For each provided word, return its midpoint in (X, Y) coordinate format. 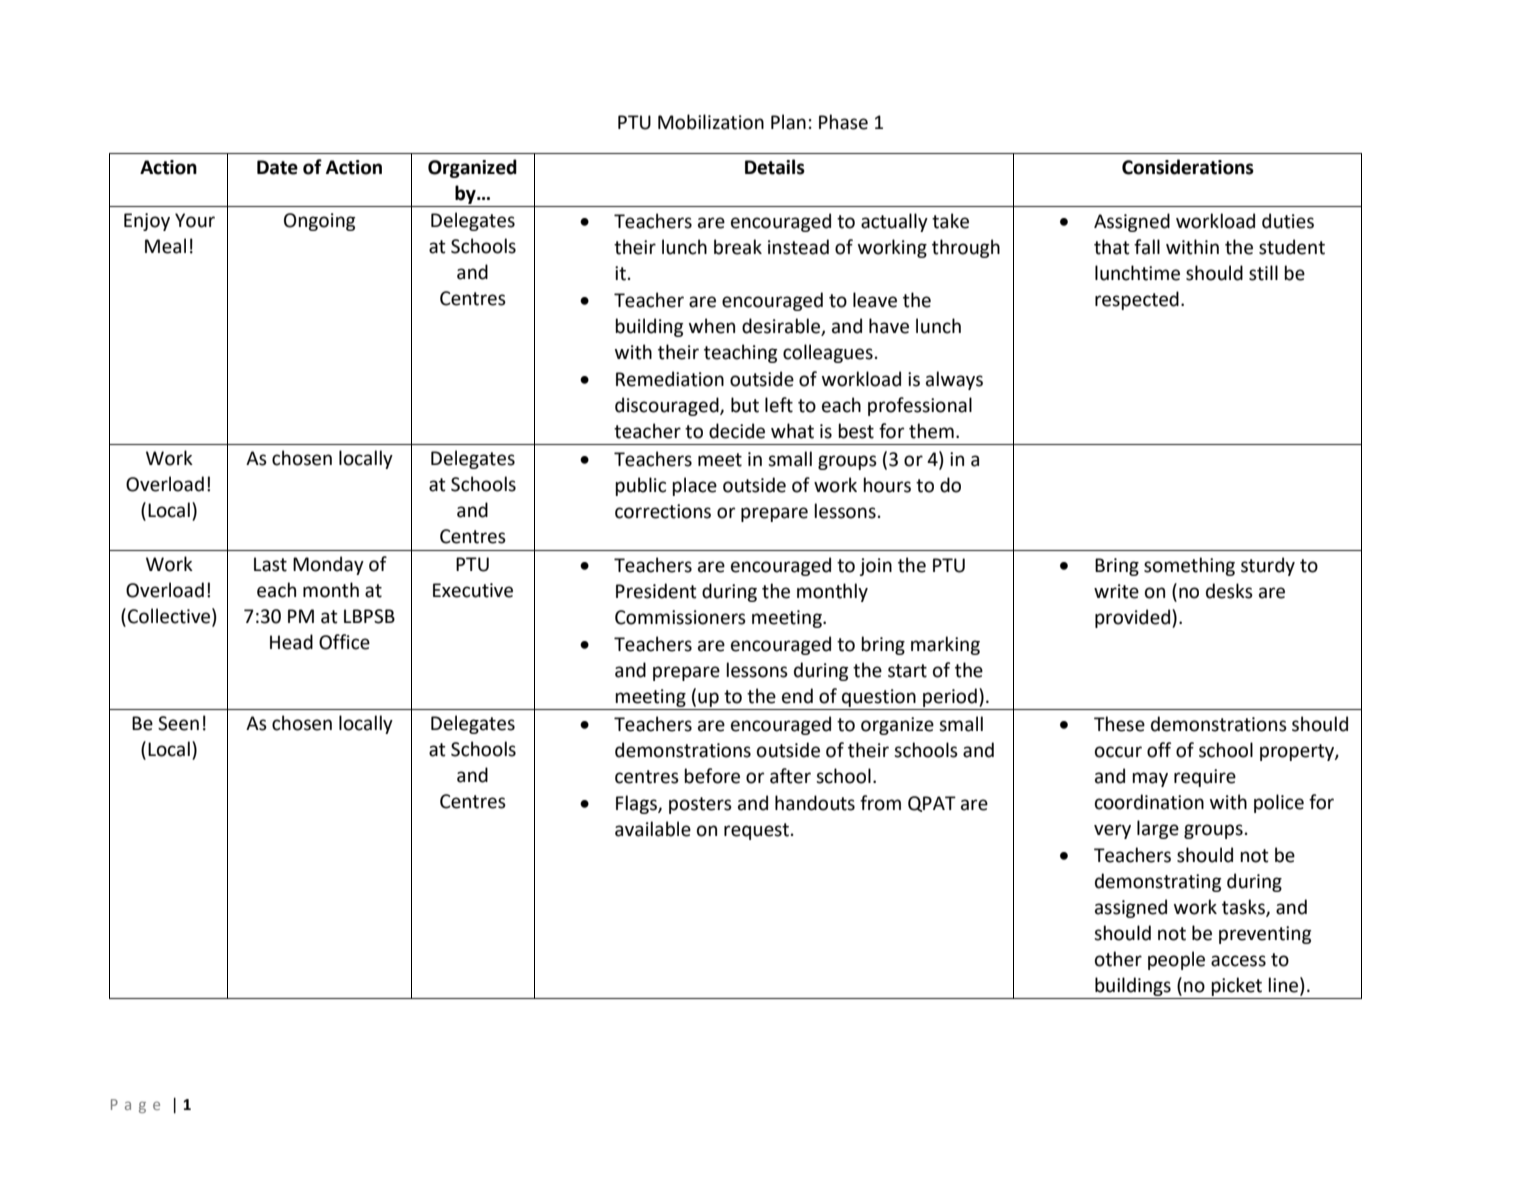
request (756, 831)
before (712, 776)
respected (1137, 300)
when (712, 326)
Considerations (1188, 167)
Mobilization (711, 122)
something (1189, 566)
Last (270, 564)
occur (1118, 752)
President (656, 591)
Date (277, 167)
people (1176, 960)
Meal (165, 246)
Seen (178, 723)
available (653, 829)
